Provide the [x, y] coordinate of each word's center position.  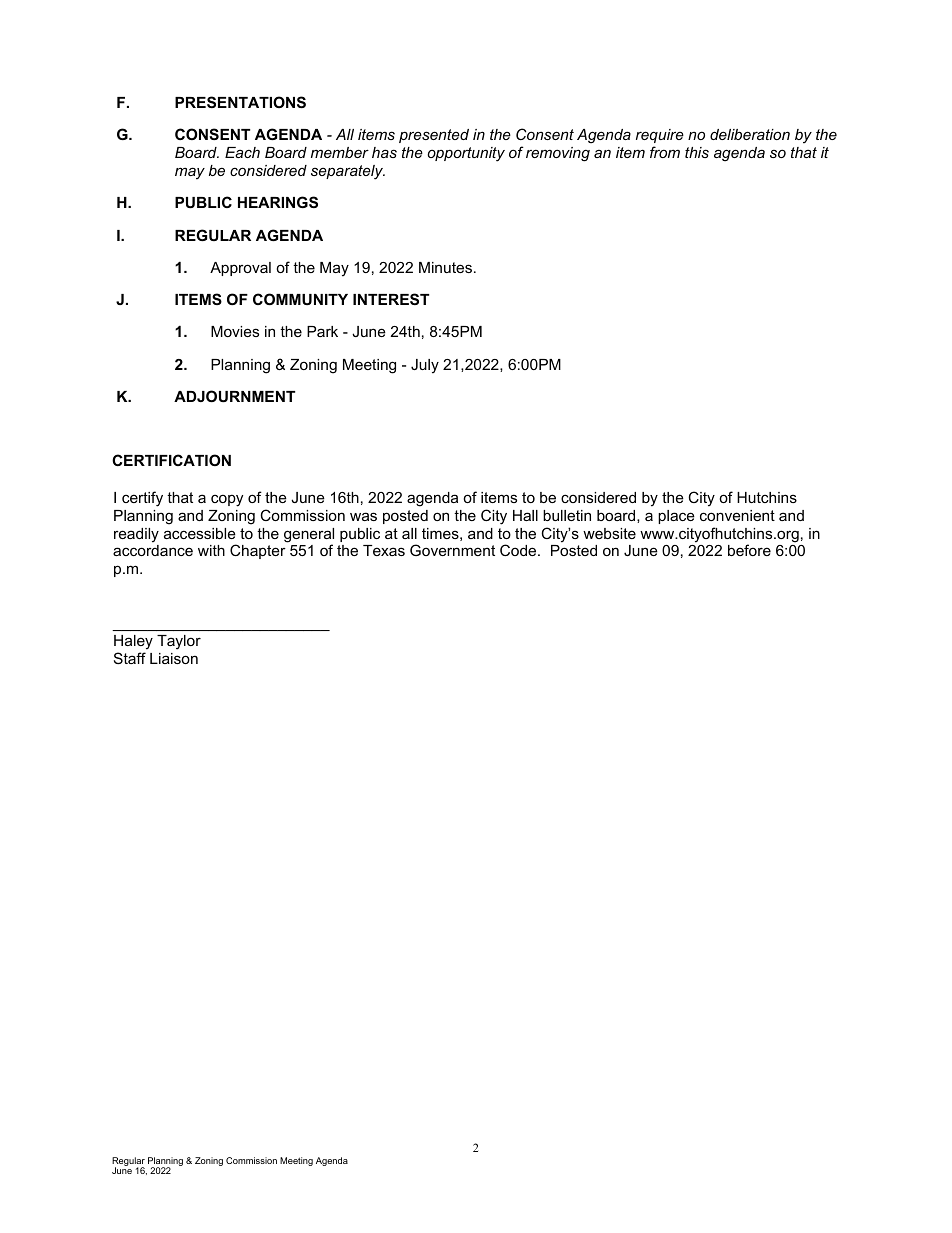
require [660, 136]
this [697, 152]
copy [227, 500]
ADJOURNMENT [234, 396]
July [425, 366]
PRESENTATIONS [240, 102]
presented [434, 136]
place [676, 517]
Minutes [445, 267]
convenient [737, 515]
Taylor [179, 642]
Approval [240, 269]
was [363, 516]
